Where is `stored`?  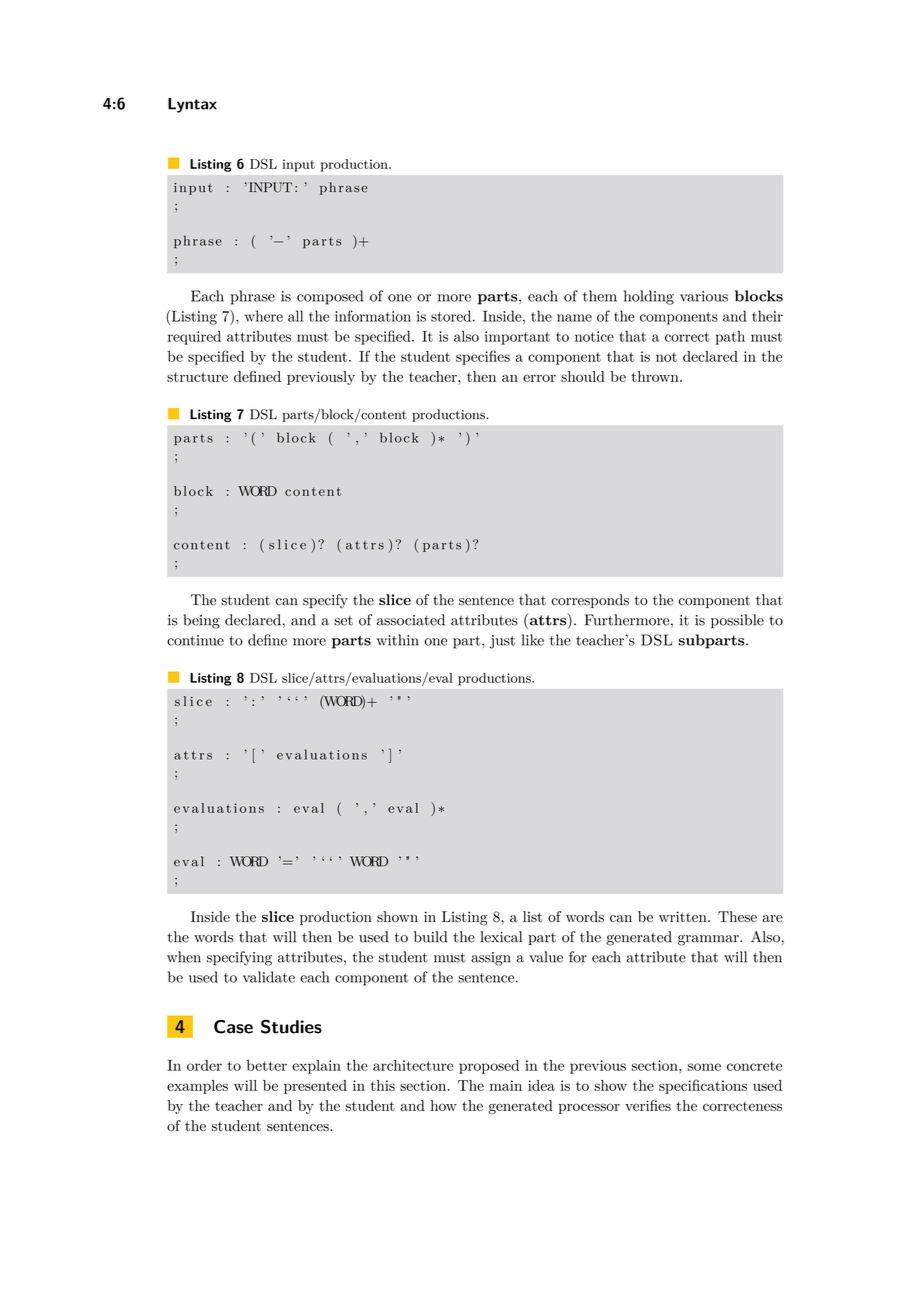
stored is located at coordinates (452, 316).
